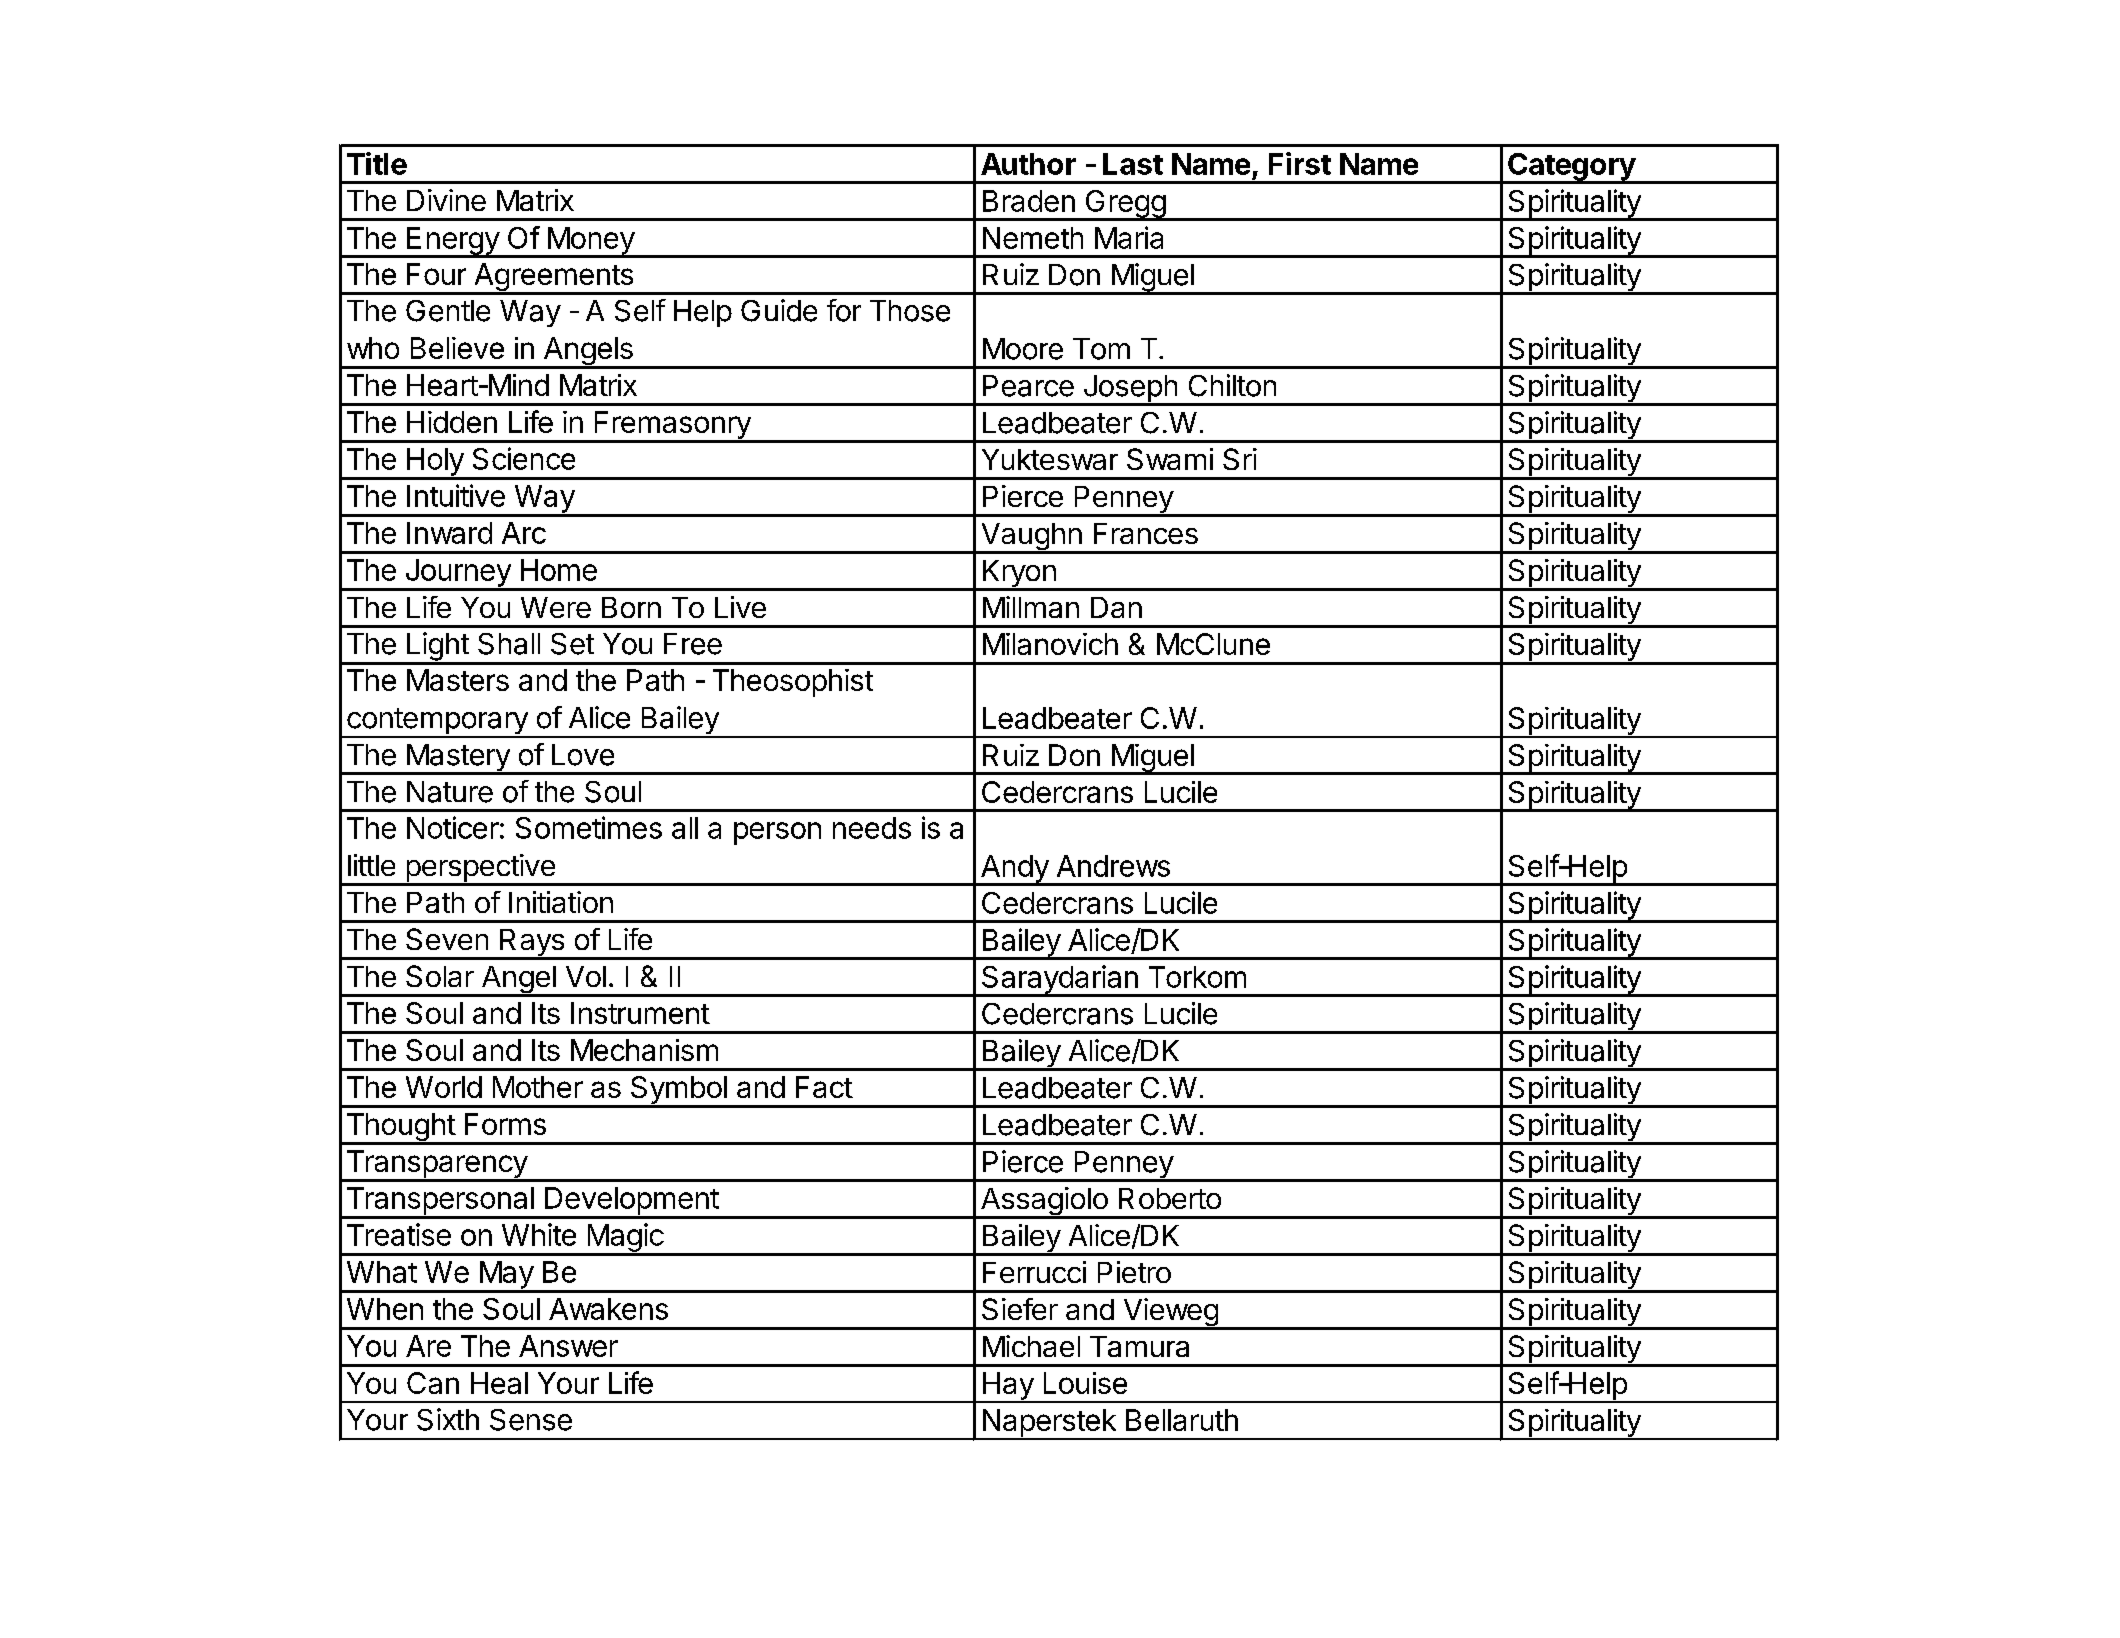 Image resolution: width=2120 pixels, height=1638 pixels. I want to click on Shall, so click(509, 644).
